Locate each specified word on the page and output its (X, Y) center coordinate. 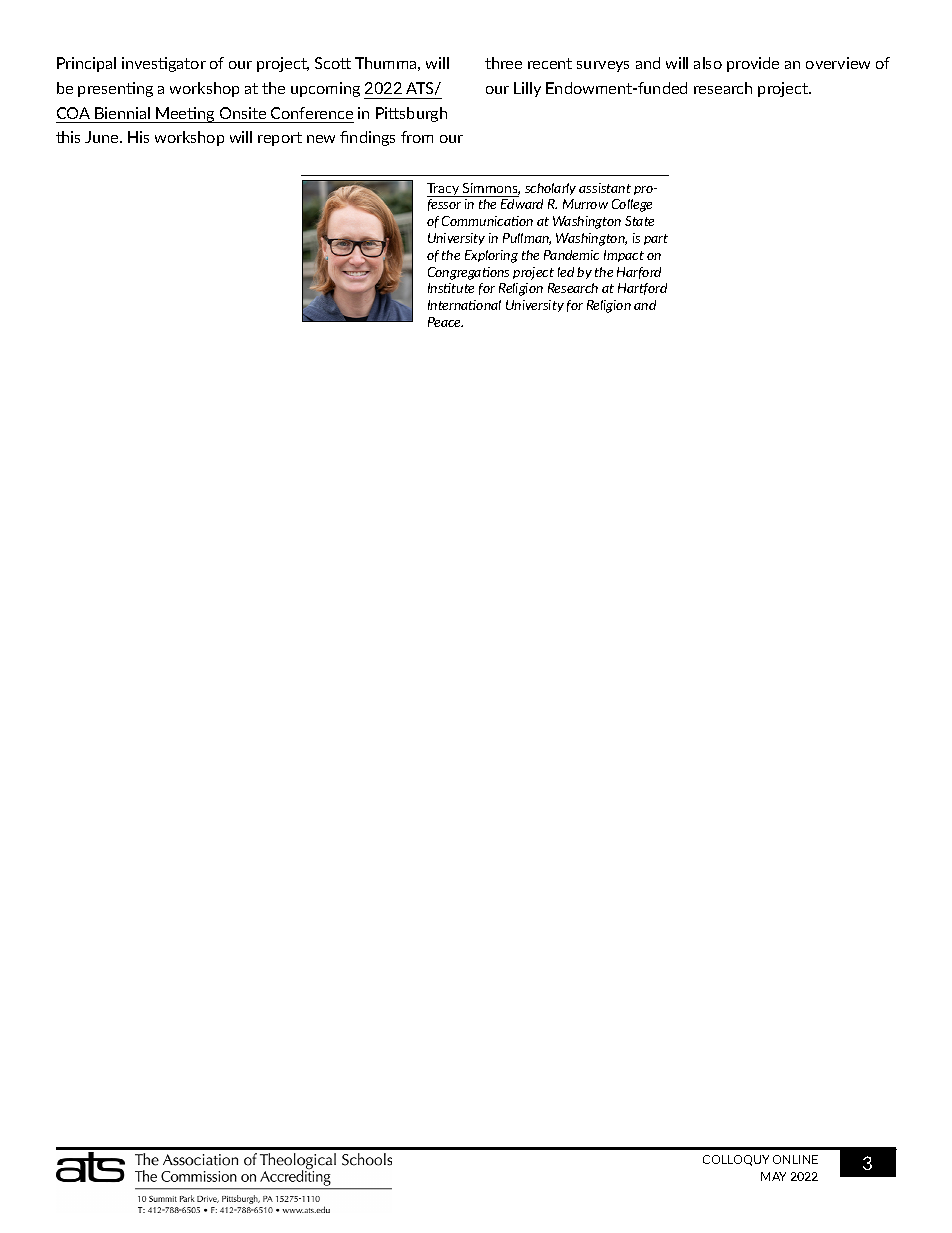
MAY (773, 1176)
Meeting (185, 115)
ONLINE (795, 1159)
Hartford (642, 289)
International (464, 305)
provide (753, 64)
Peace (445, 322)
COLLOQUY (736, 1160)
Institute (451, 288)
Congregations (468, 273)
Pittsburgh (411, 114)
